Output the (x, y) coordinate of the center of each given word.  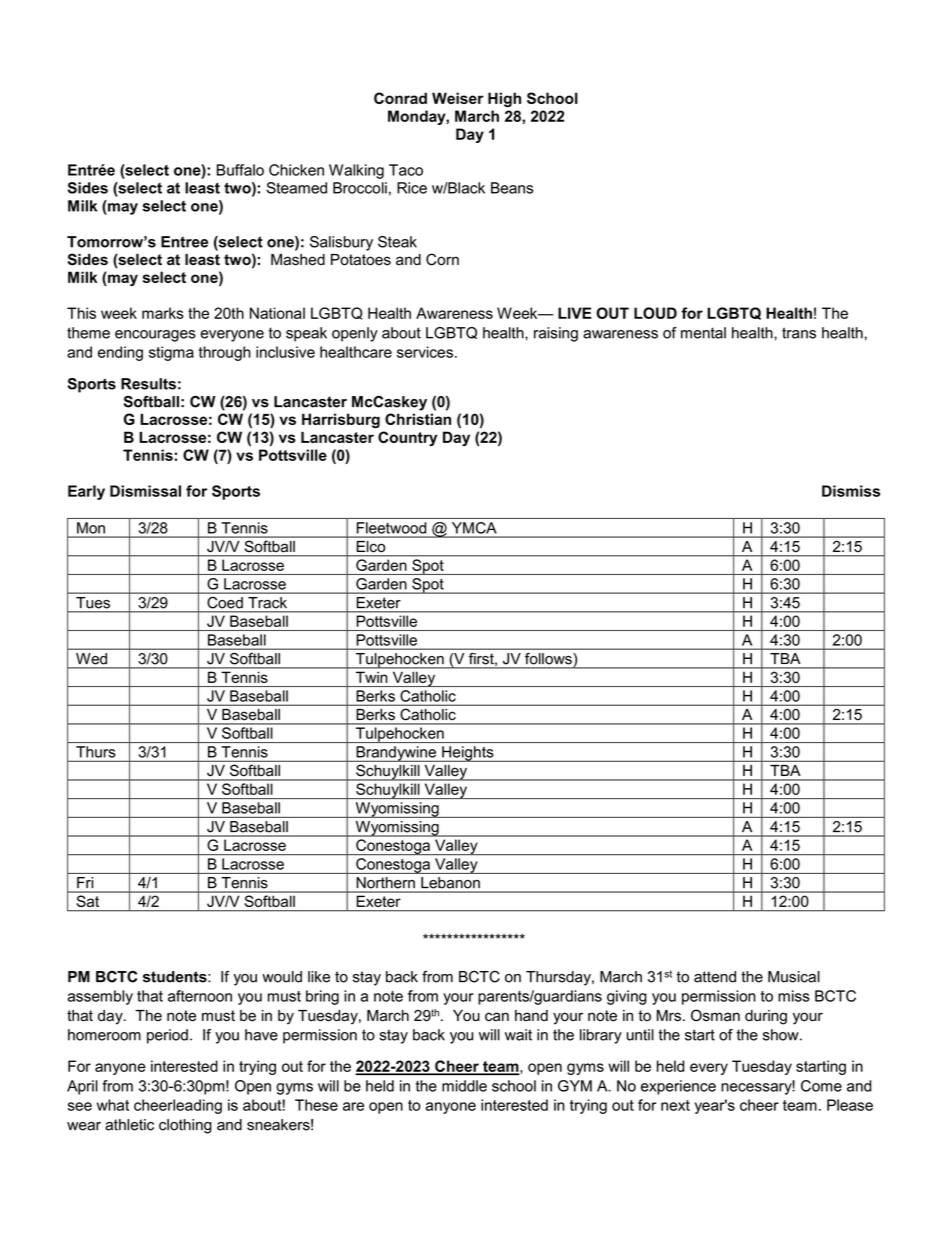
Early (86, 492)
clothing (185, 1126)
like (319, 977)
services (425, 352)
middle (464, 1086)
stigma (171, 353)
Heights (468, 754)
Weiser (458, 98)
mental (703, 333)
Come (821, 1086)
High (504, 99)
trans (799, 333)
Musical (794, 977)
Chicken (296, 170)
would (282, 977)
